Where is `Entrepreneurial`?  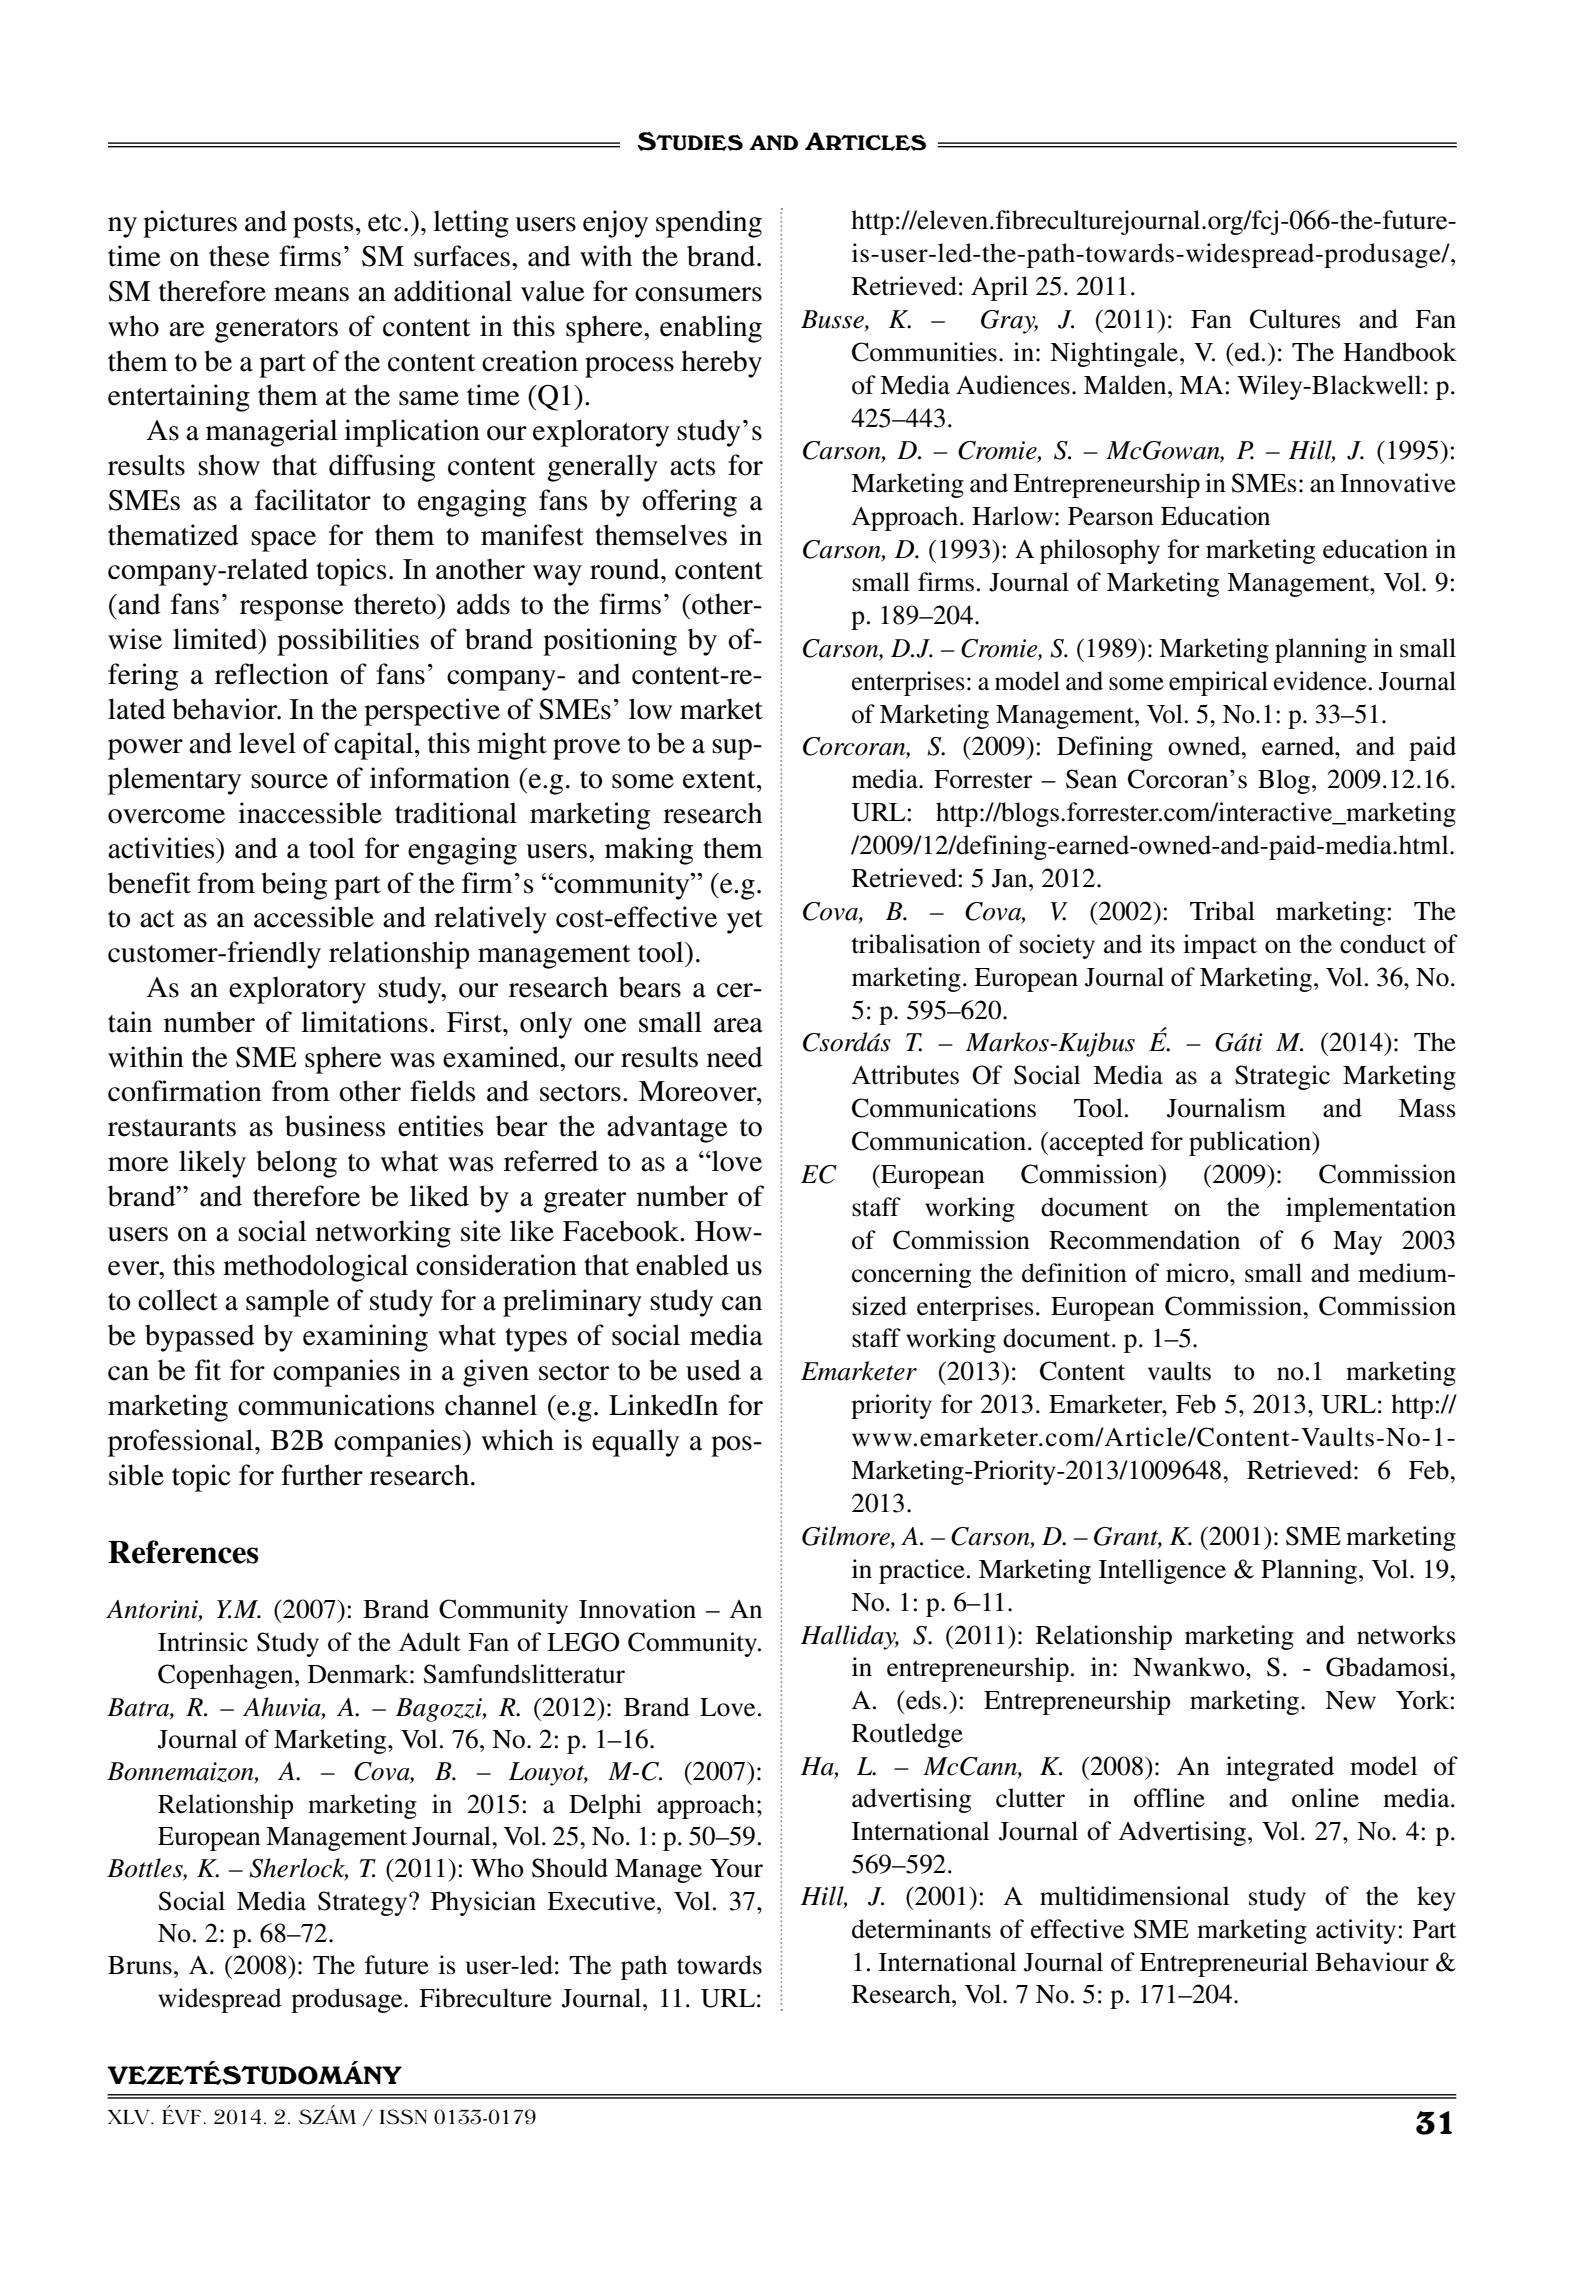 Entrepreneurial is located at coordinates (1224, 1964).
